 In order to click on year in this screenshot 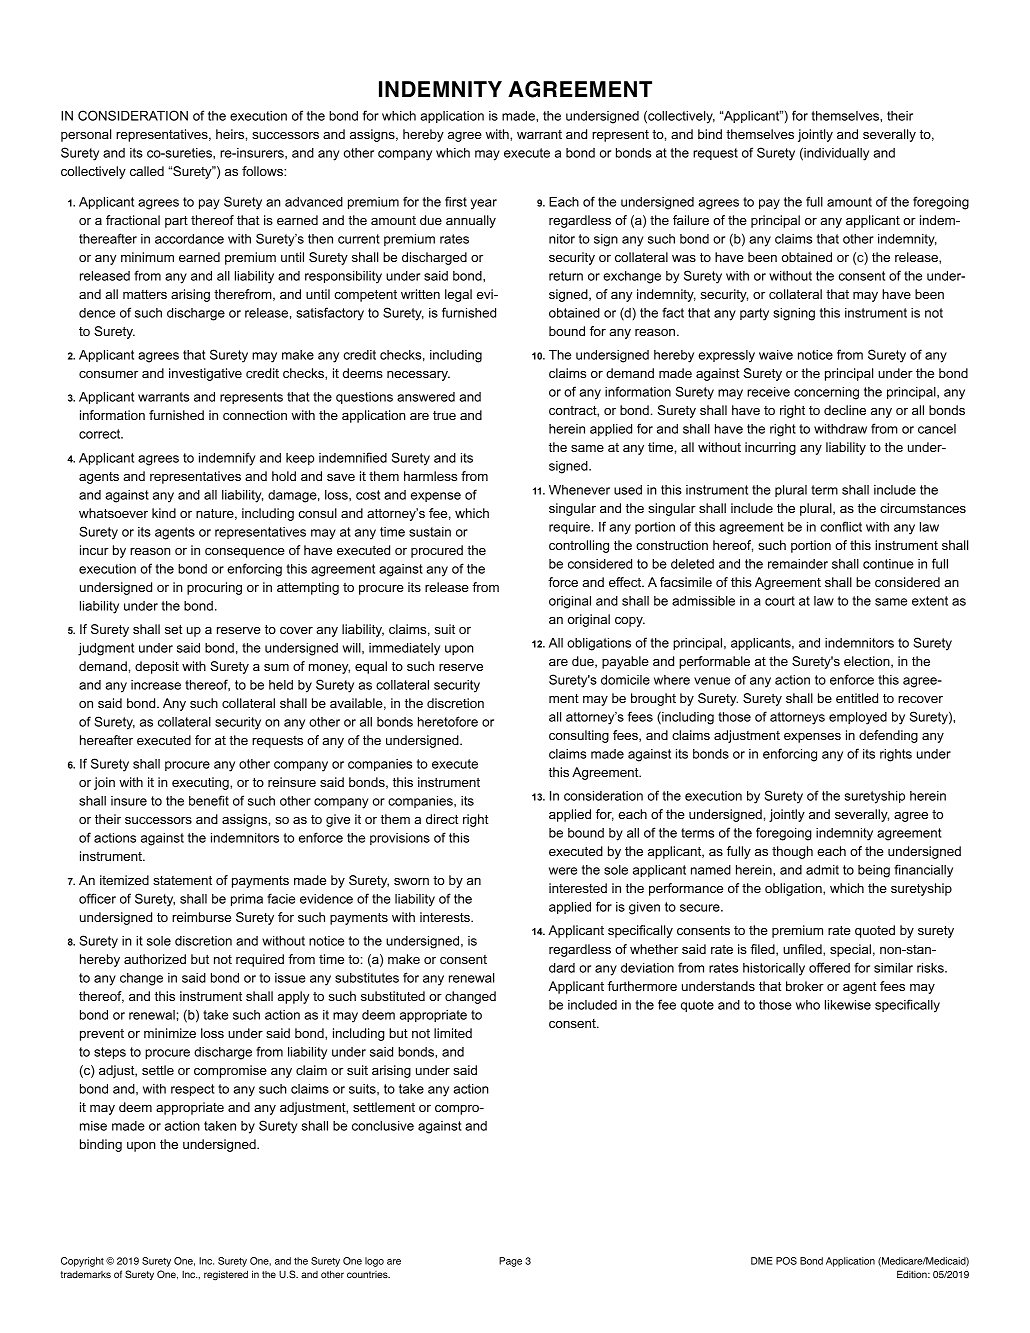, I will do `click(484, 204)`.
